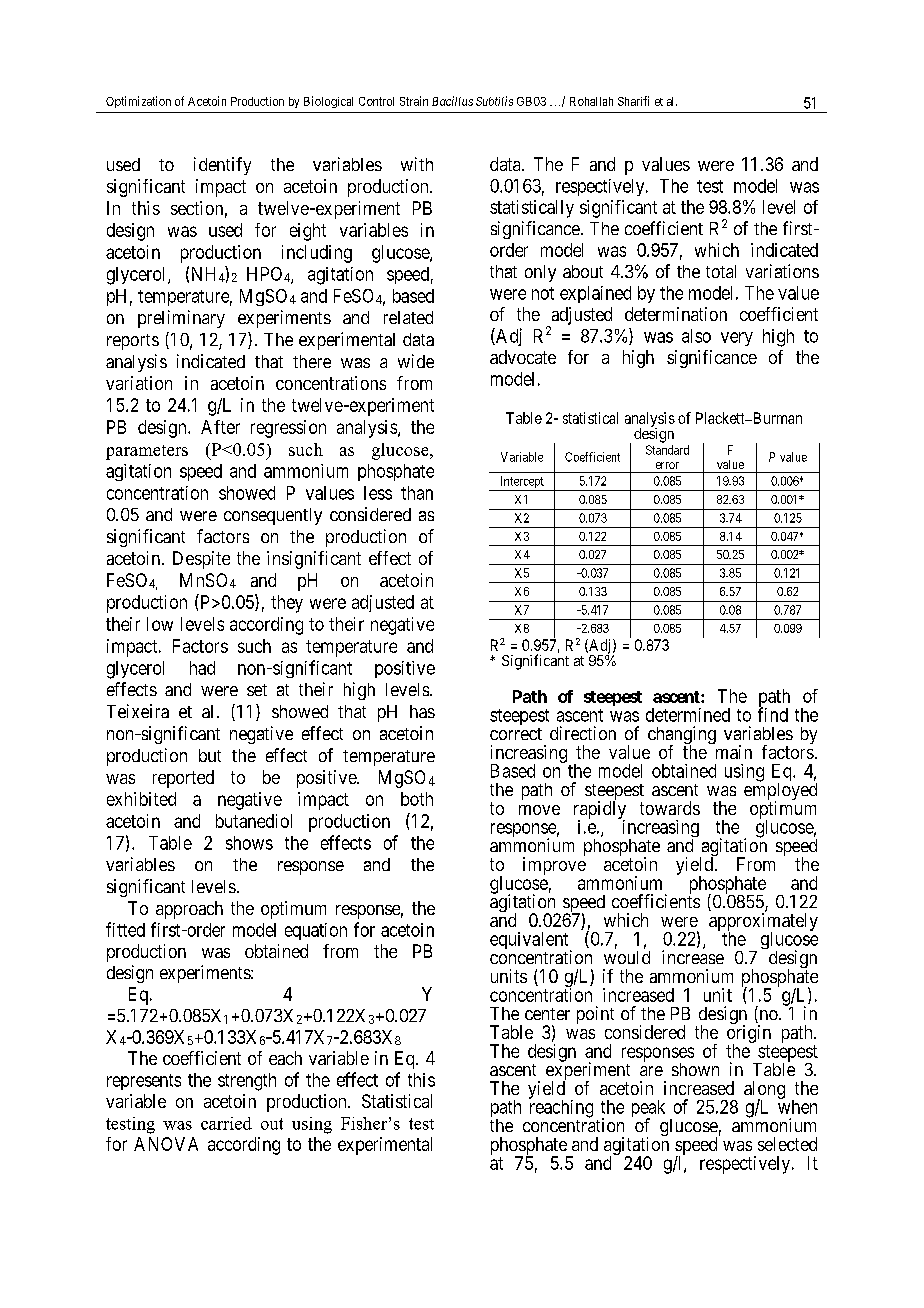  What do you see at coordinates (183, 779) in the page?
I see `reported` at bounding box center [183, 779].
